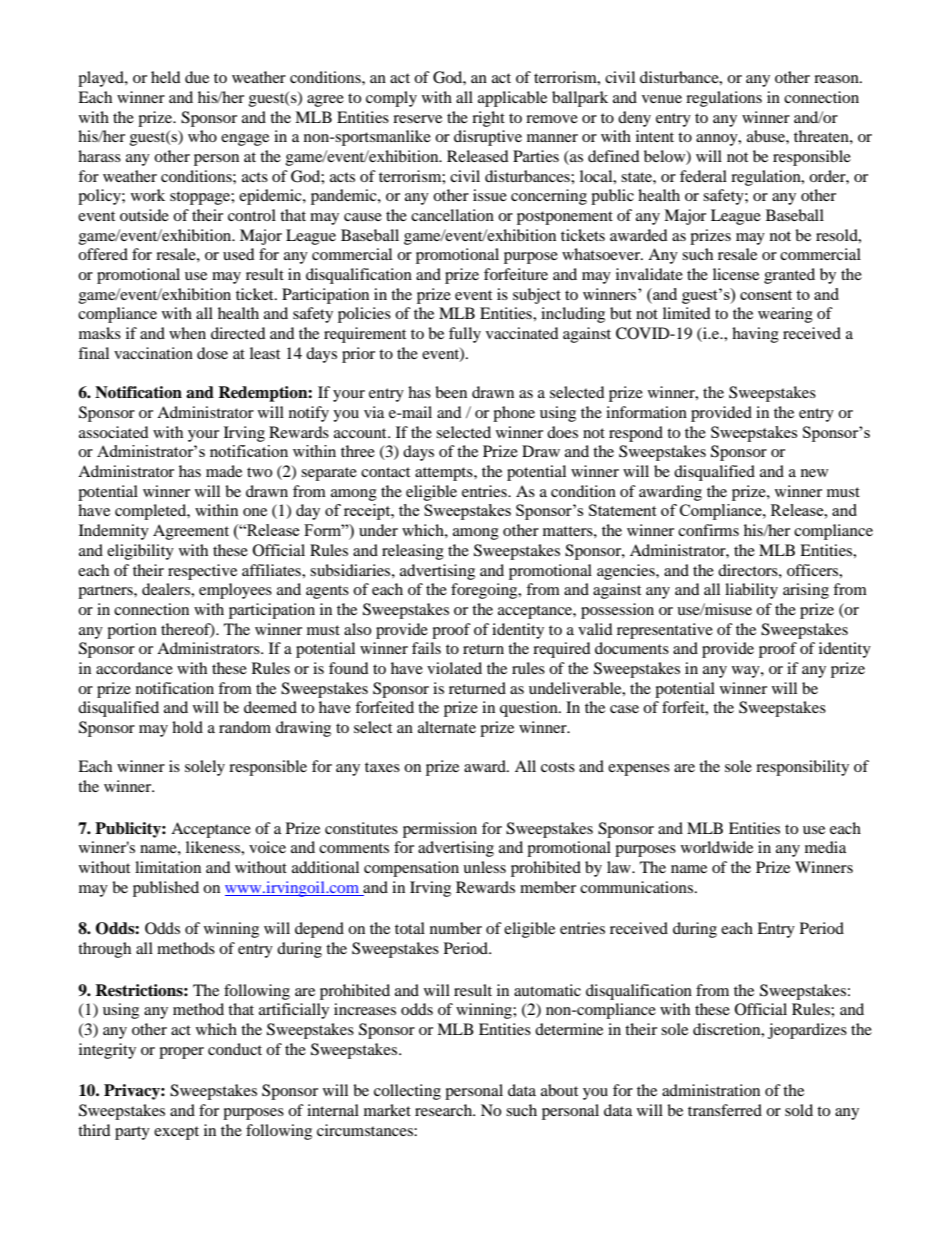 Image resolution: width=952 pixels, height=1233 pixels. What do you see at coordinates (447, 727) in the screenshot?
I see `alternate` at bounding box center [447, 727].
